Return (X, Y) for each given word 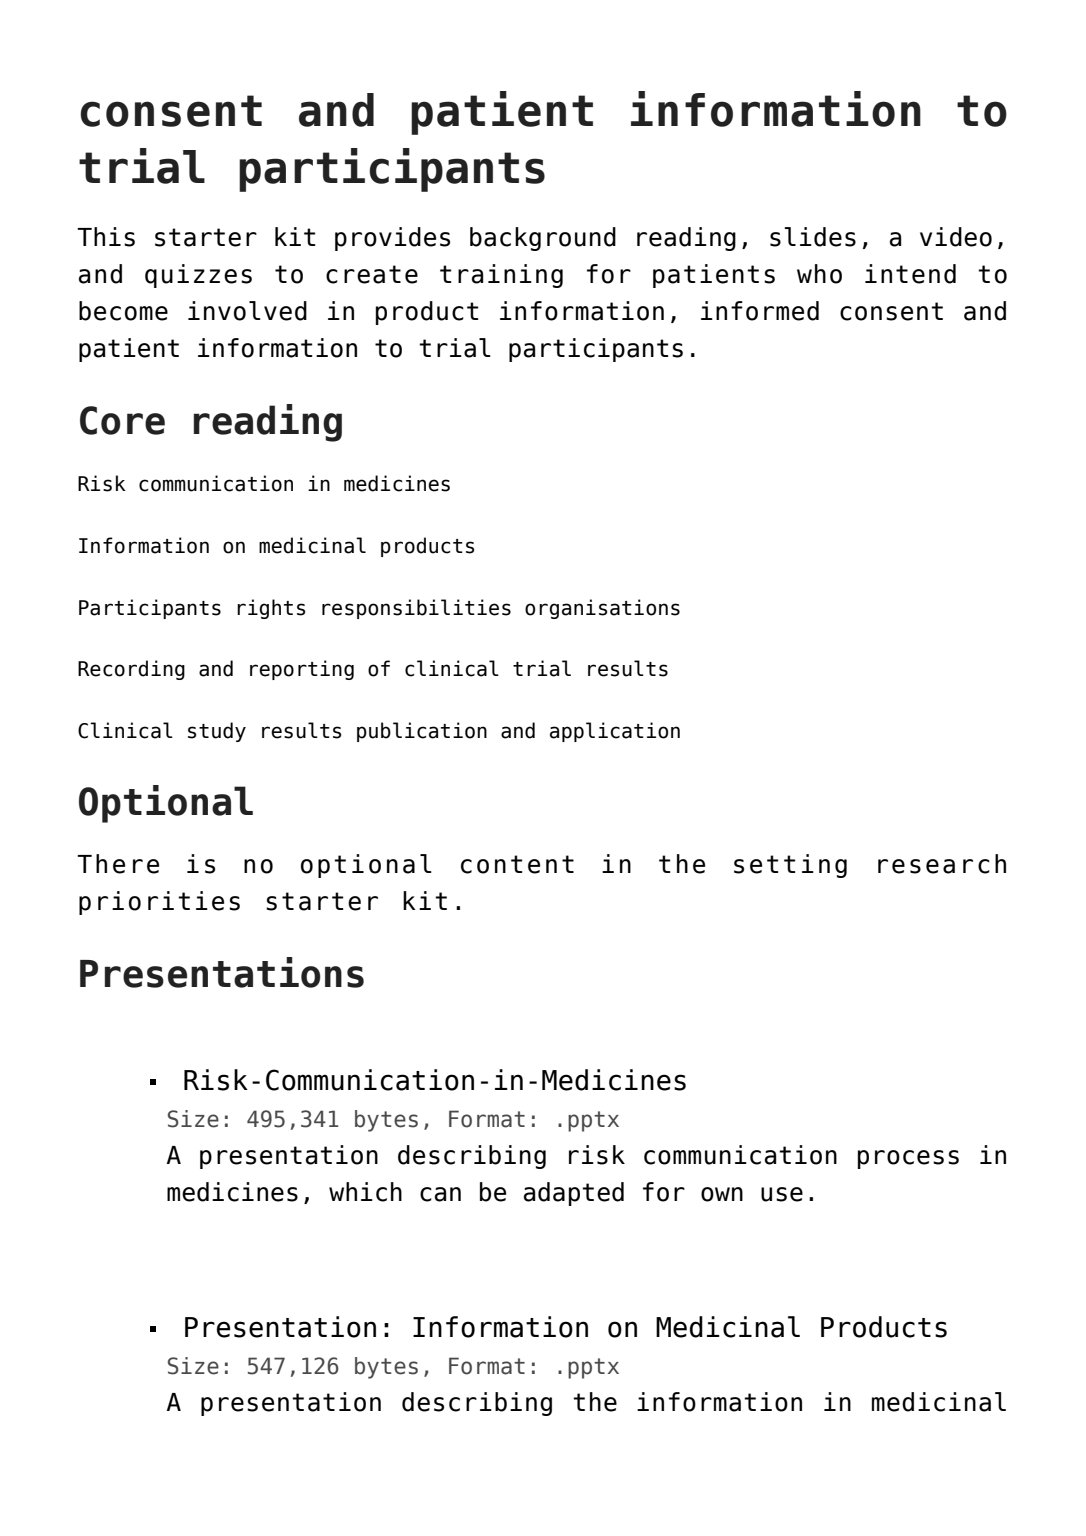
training (501, 276)
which (365, 1192)
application (615, 732)
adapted (574, 1194)
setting (790, 866)
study (217, 732)
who (819, 274)
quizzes (198, 276)
